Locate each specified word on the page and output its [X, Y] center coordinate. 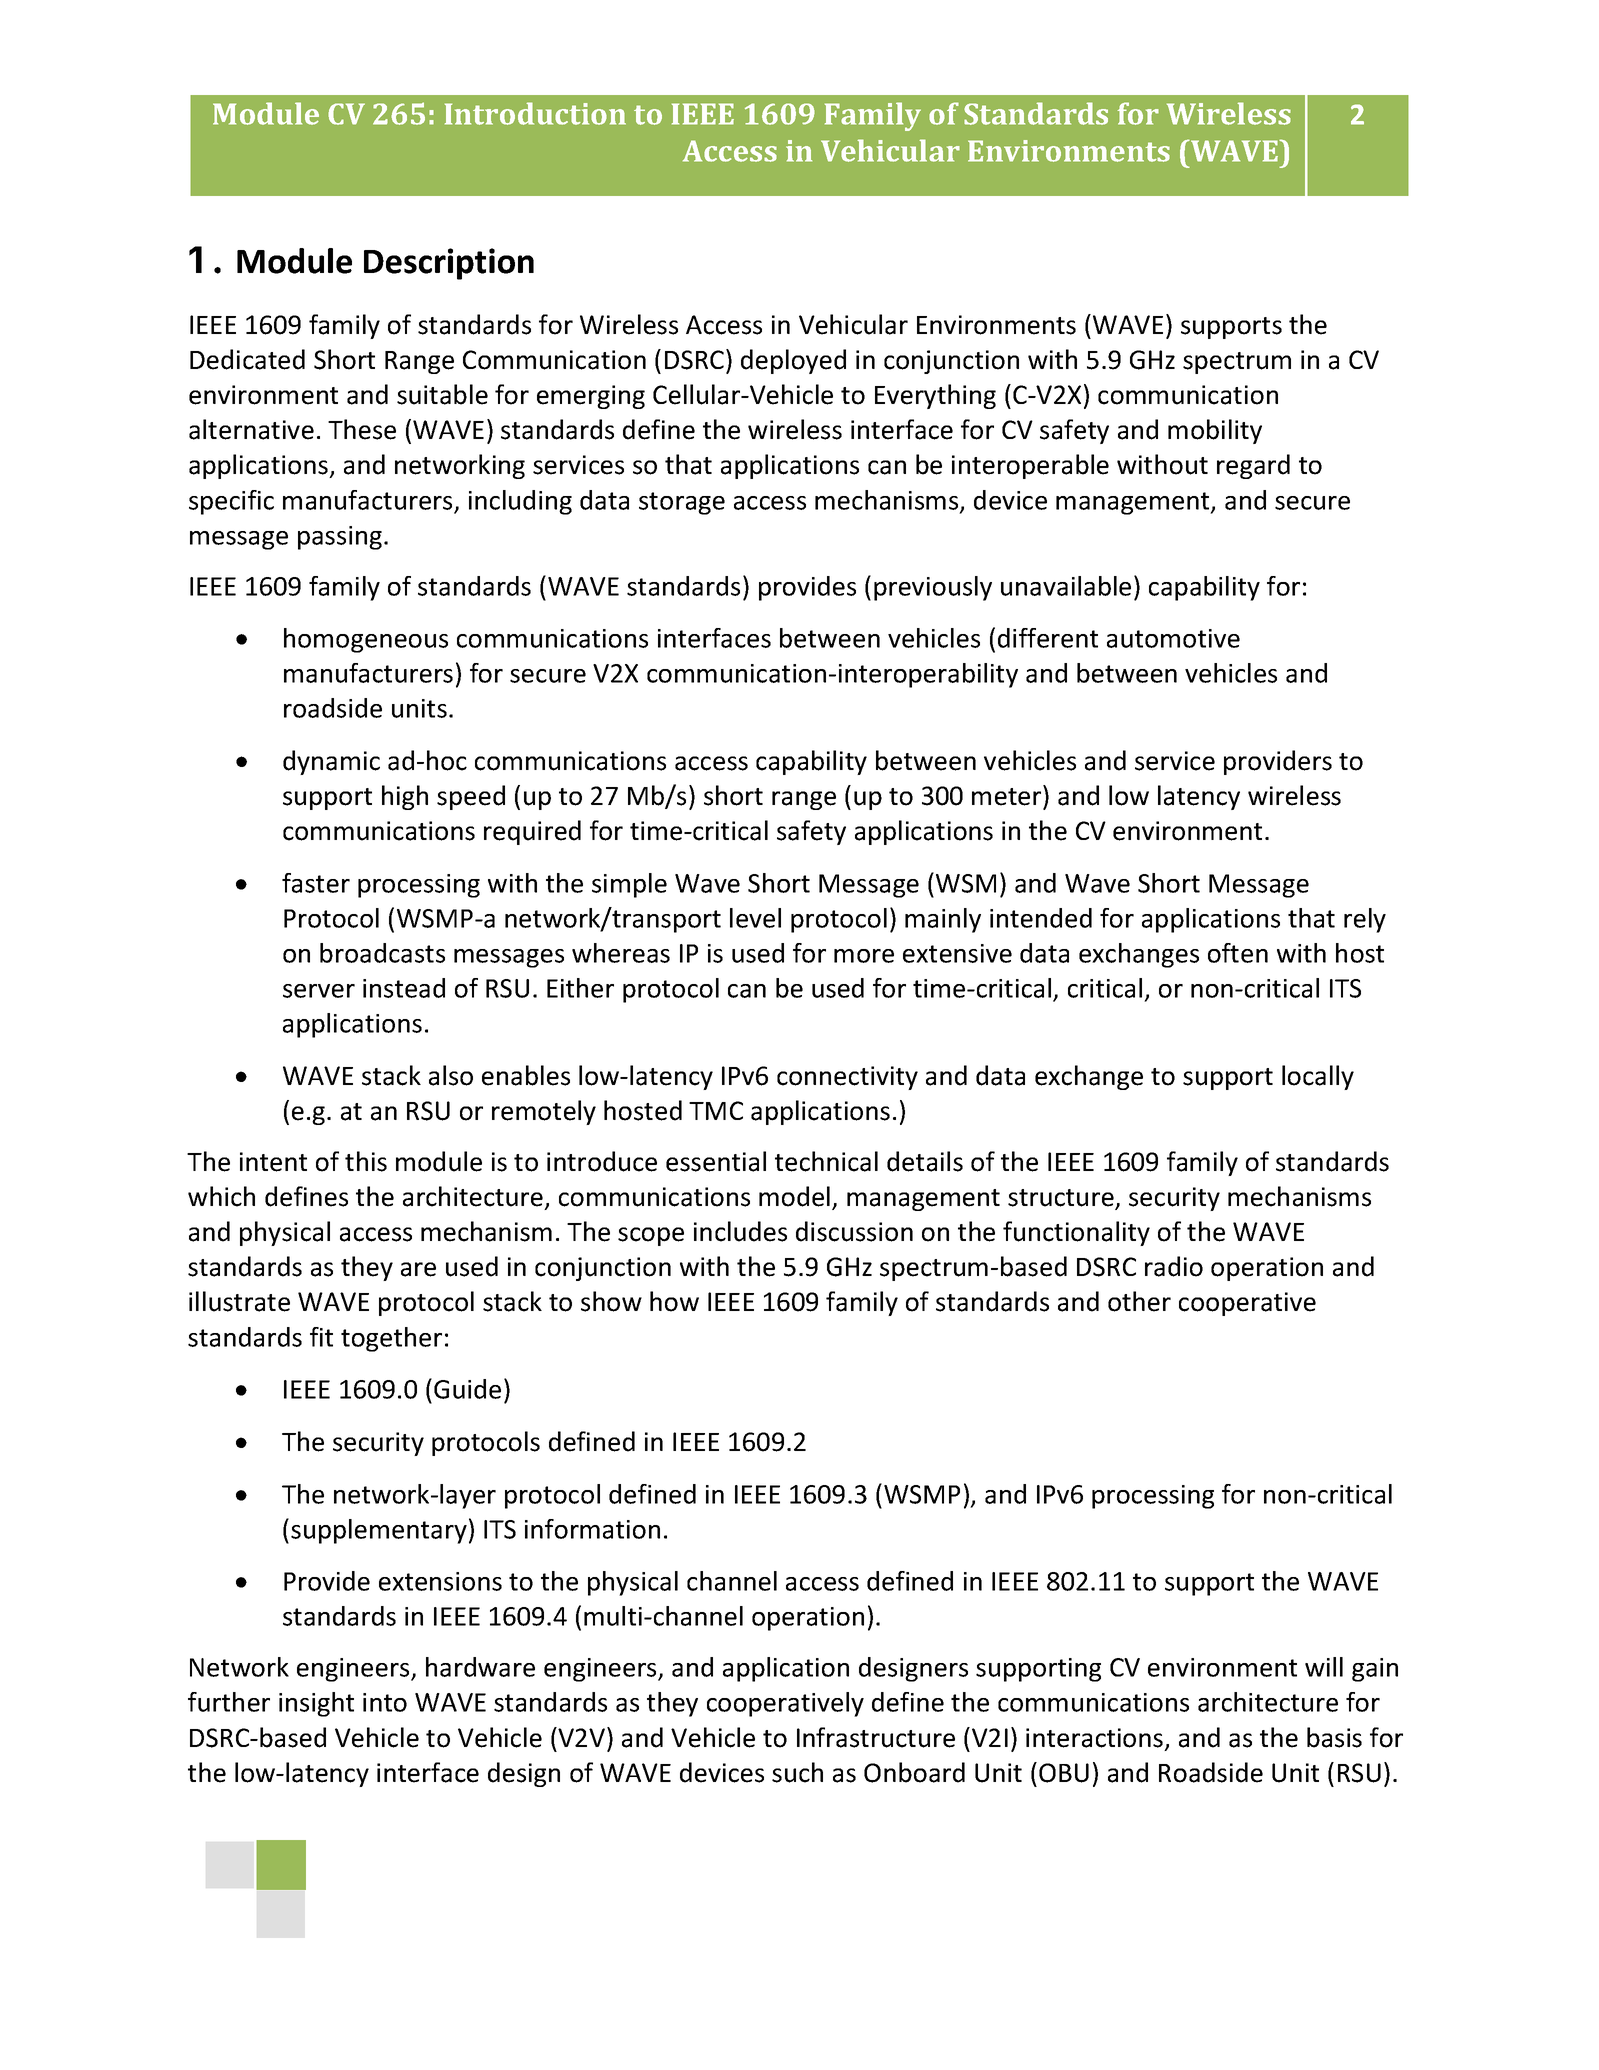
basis [1334, 1737]
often [1238, 953]
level [755, 918]
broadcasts [382, 953]
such [797, 1772]
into [385, 1702]
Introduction [535, 113]
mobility [1215, 431]
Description [449, 264]
